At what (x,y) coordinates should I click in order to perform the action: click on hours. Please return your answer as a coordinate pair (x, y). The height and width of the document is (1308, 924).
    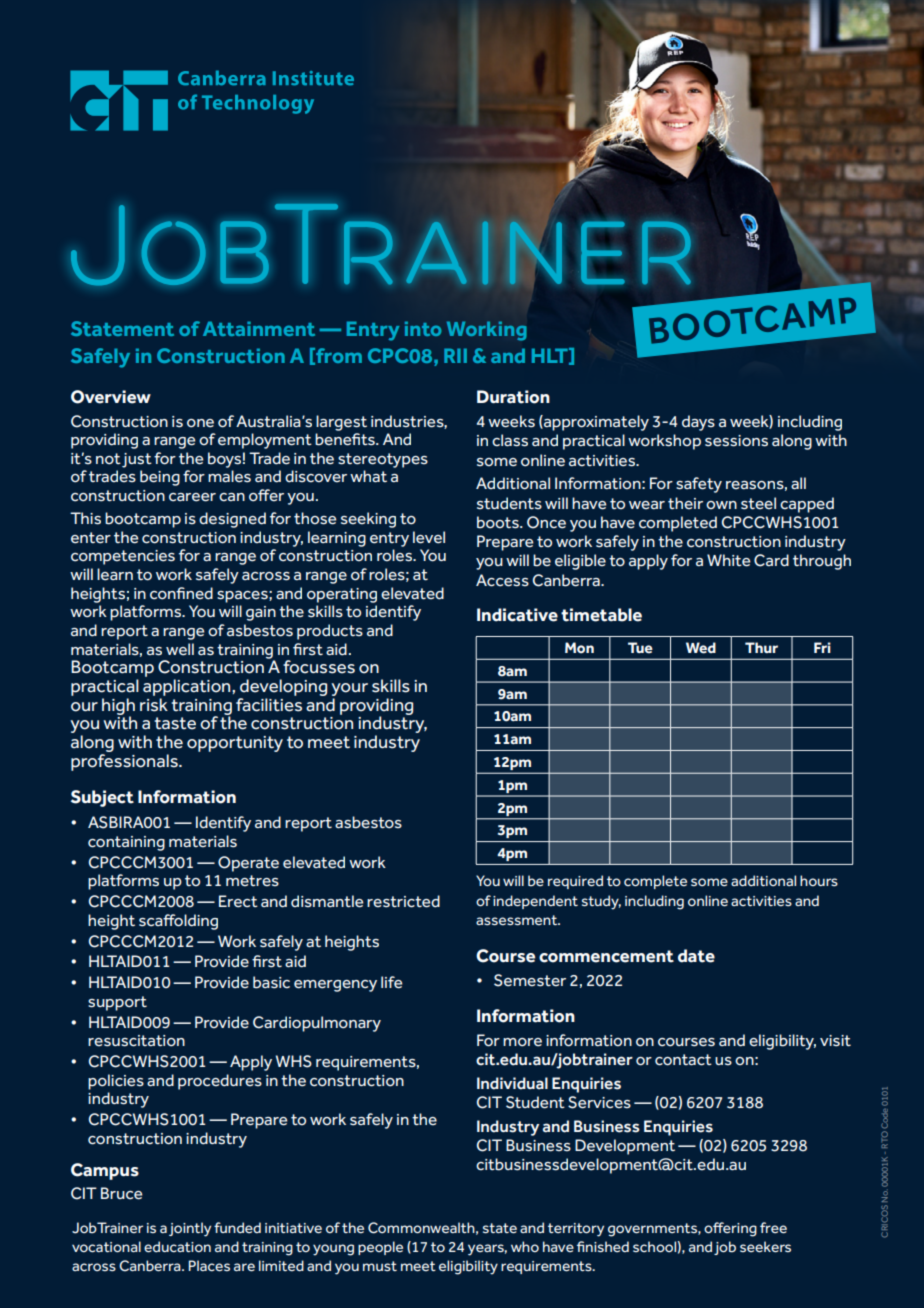
    Looking at the image, I should click on (819, 880).
